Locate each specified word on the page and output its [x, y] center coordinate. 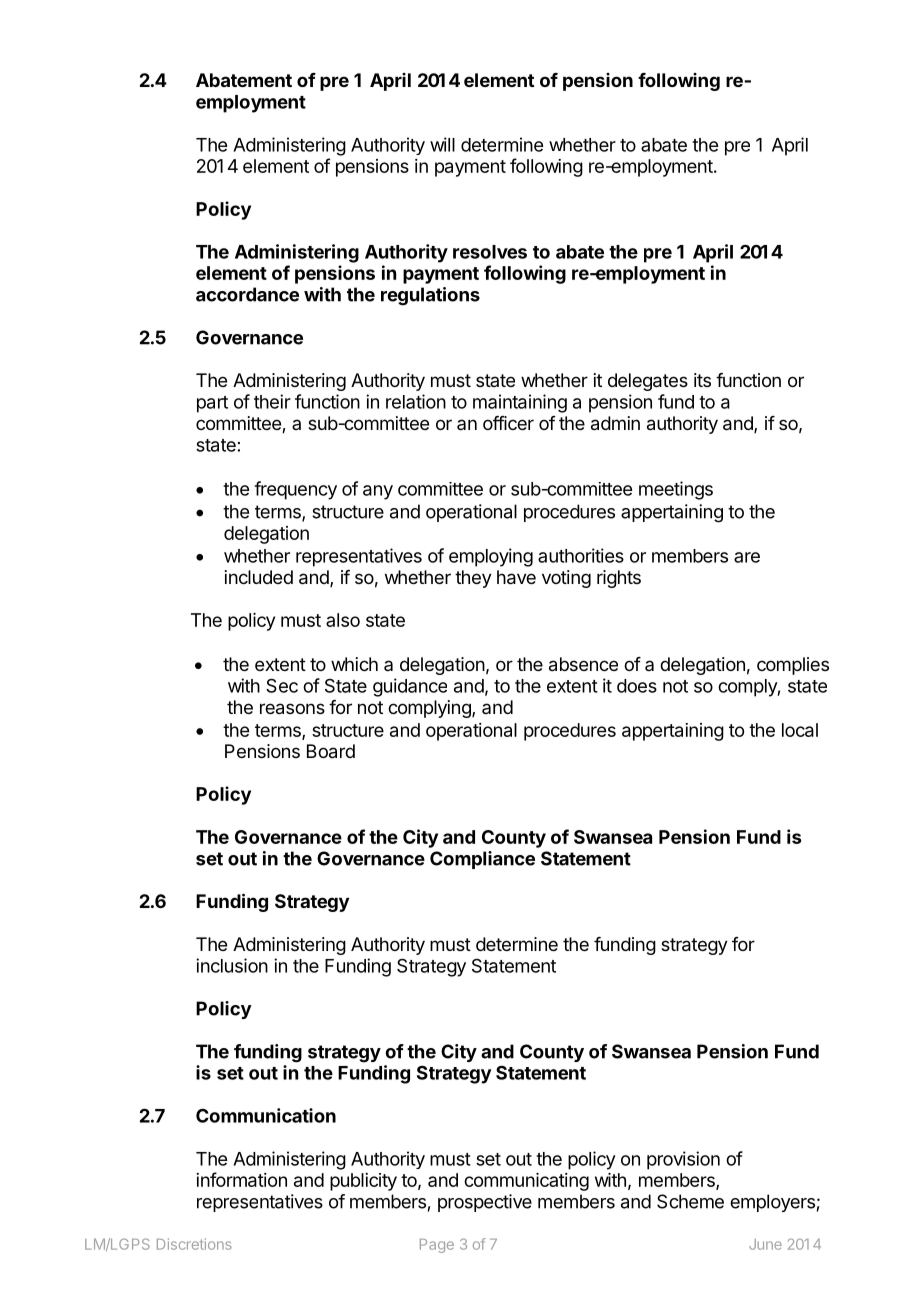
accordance [247, 294]
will [442, 144]
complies [793, 666]
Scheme [690, 1201]
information [241, 1179]
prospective [485, 1203]
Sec [282, 685]
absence [583, 664]
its [702, 380]
